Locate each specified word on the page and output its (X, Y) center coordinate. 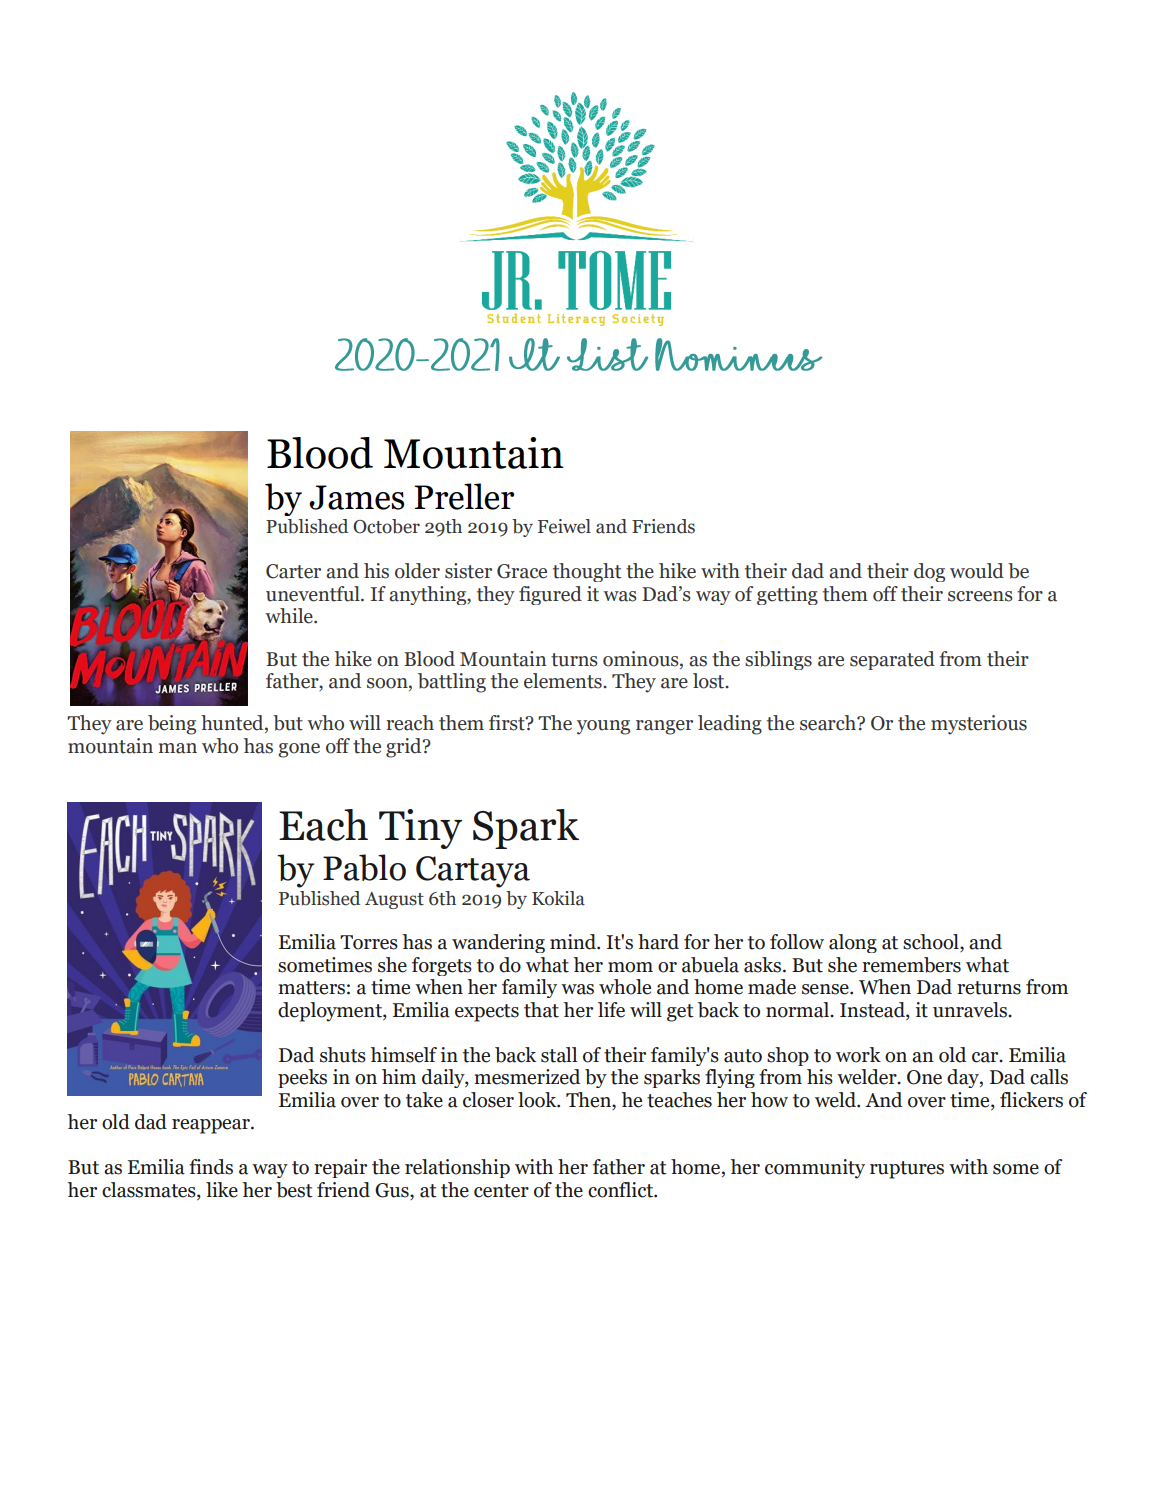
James (356, 497)
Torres (369, 942)
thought (587, 572)
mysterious (979, 725)
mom (630, 967)
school (932, 943)
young (603, 727)
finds (211, 1167)
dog (929, 572)
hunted (233, 724)
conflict (621, 1190)
